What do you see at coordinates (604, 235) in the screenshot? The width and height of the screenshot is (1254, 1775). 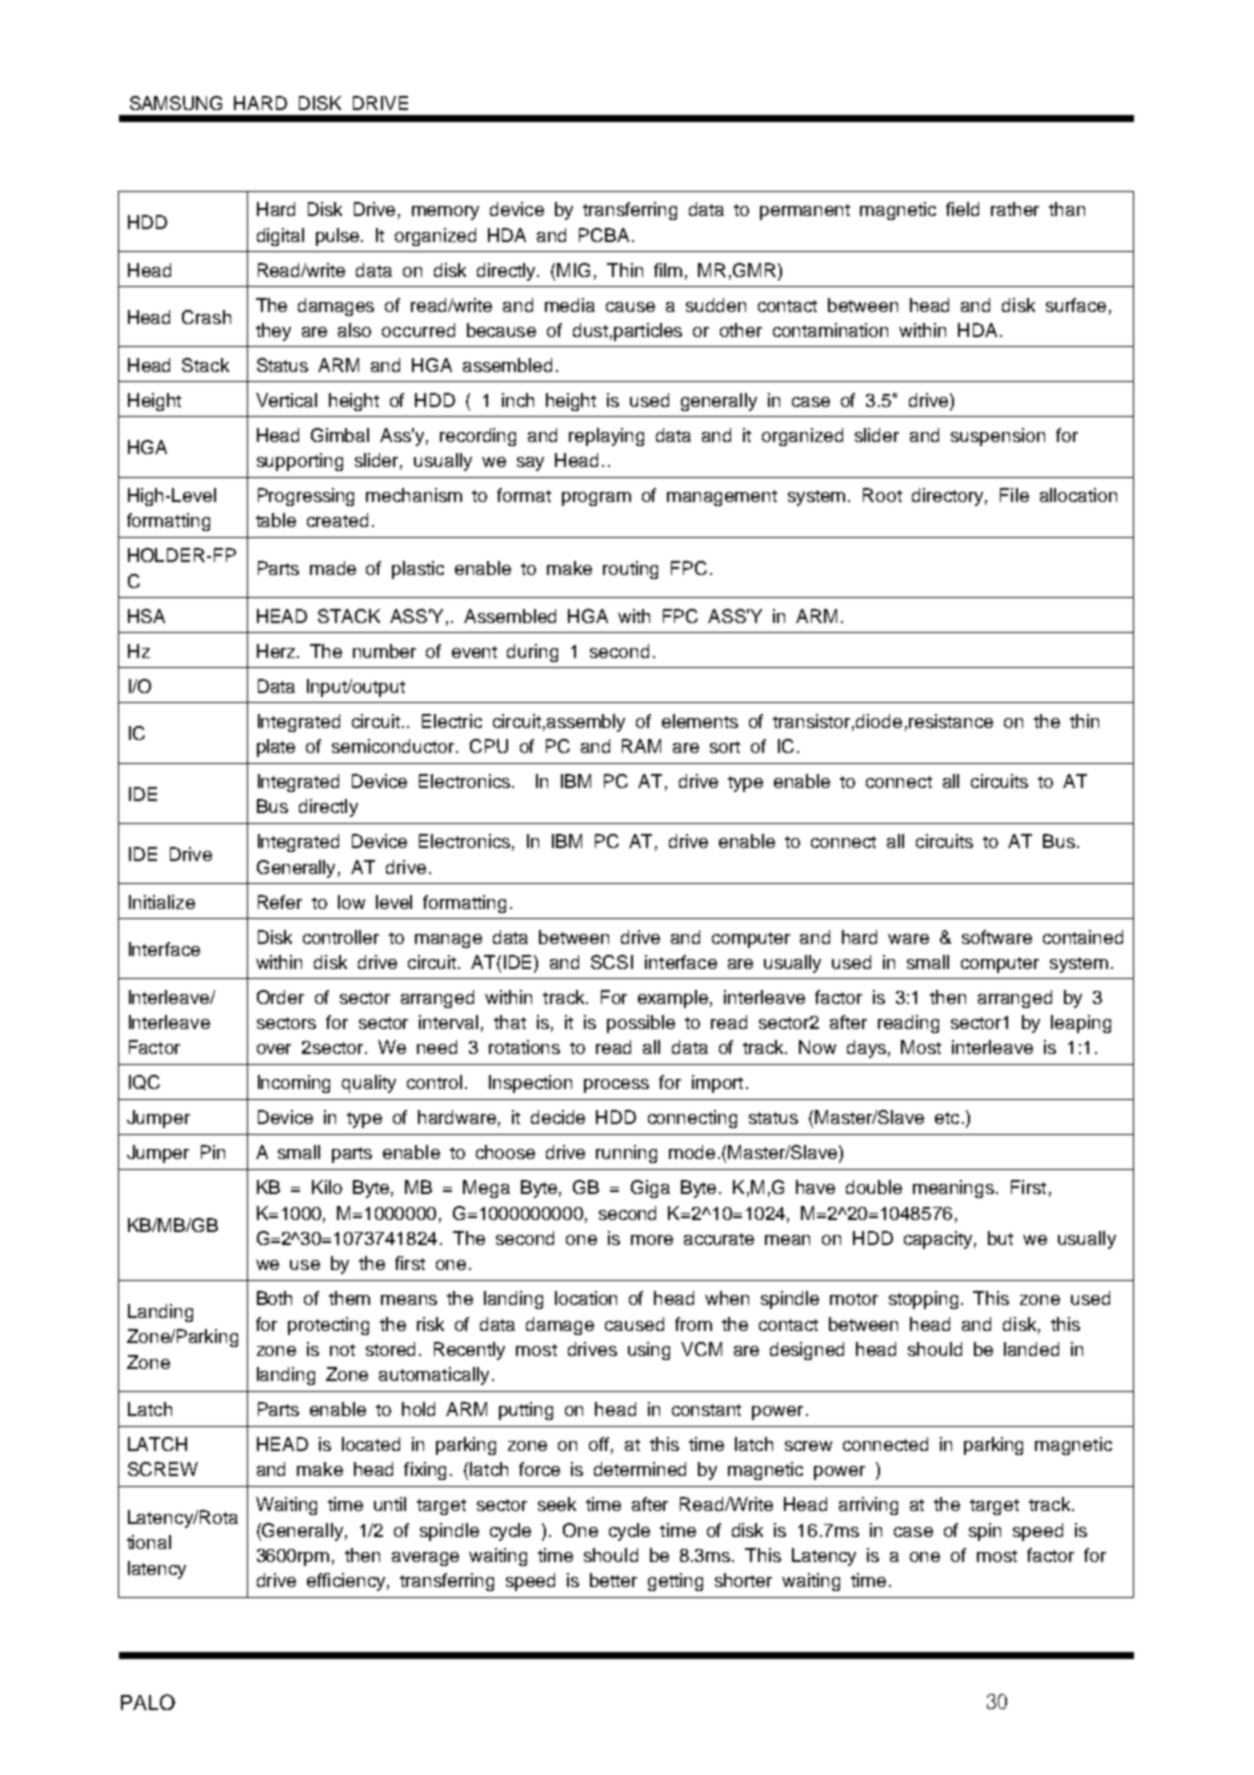 I see `PCBA` at bounding box center [604, 235].
